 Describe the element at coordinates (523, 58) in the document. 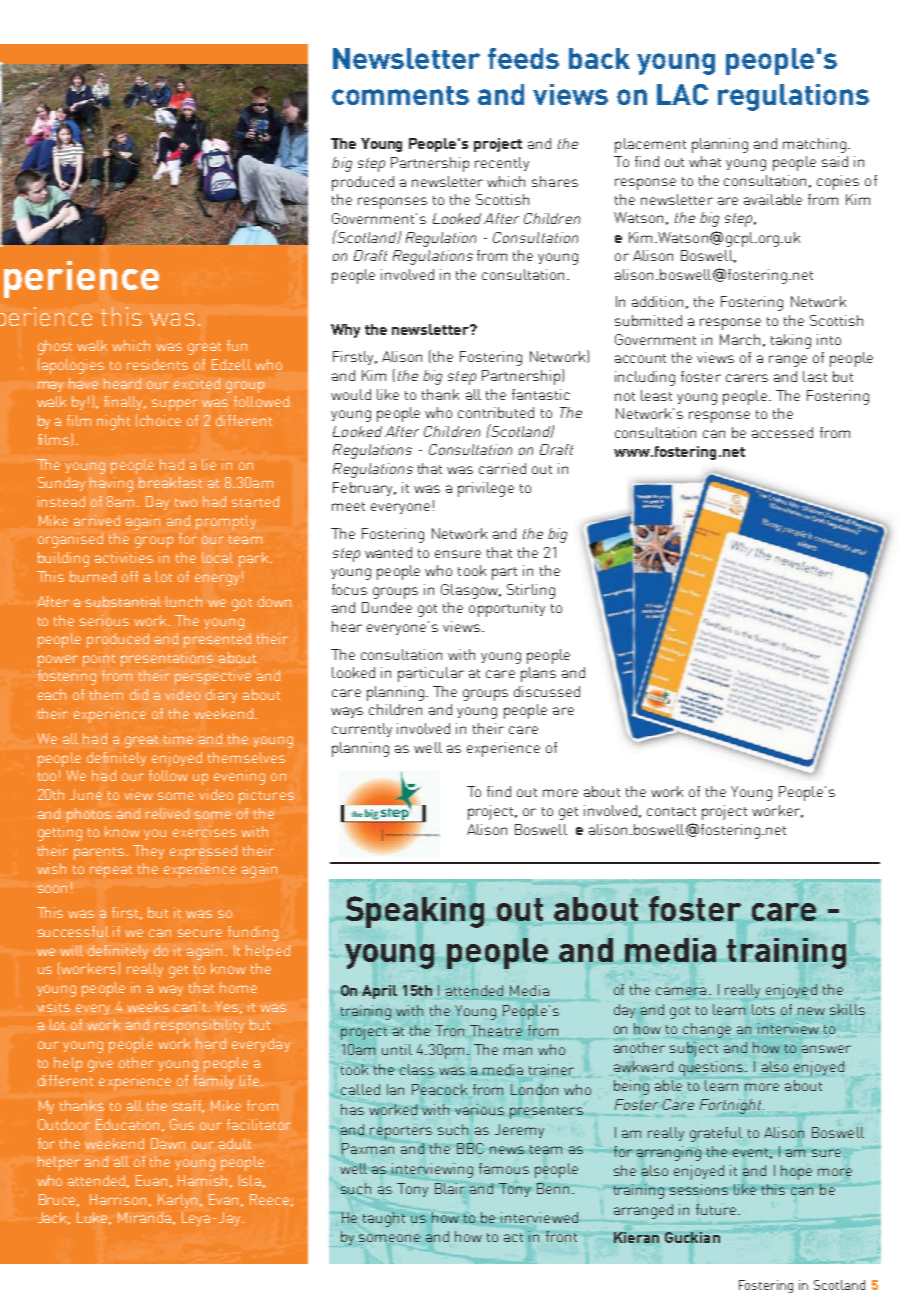

I see `feeds` at that location.
